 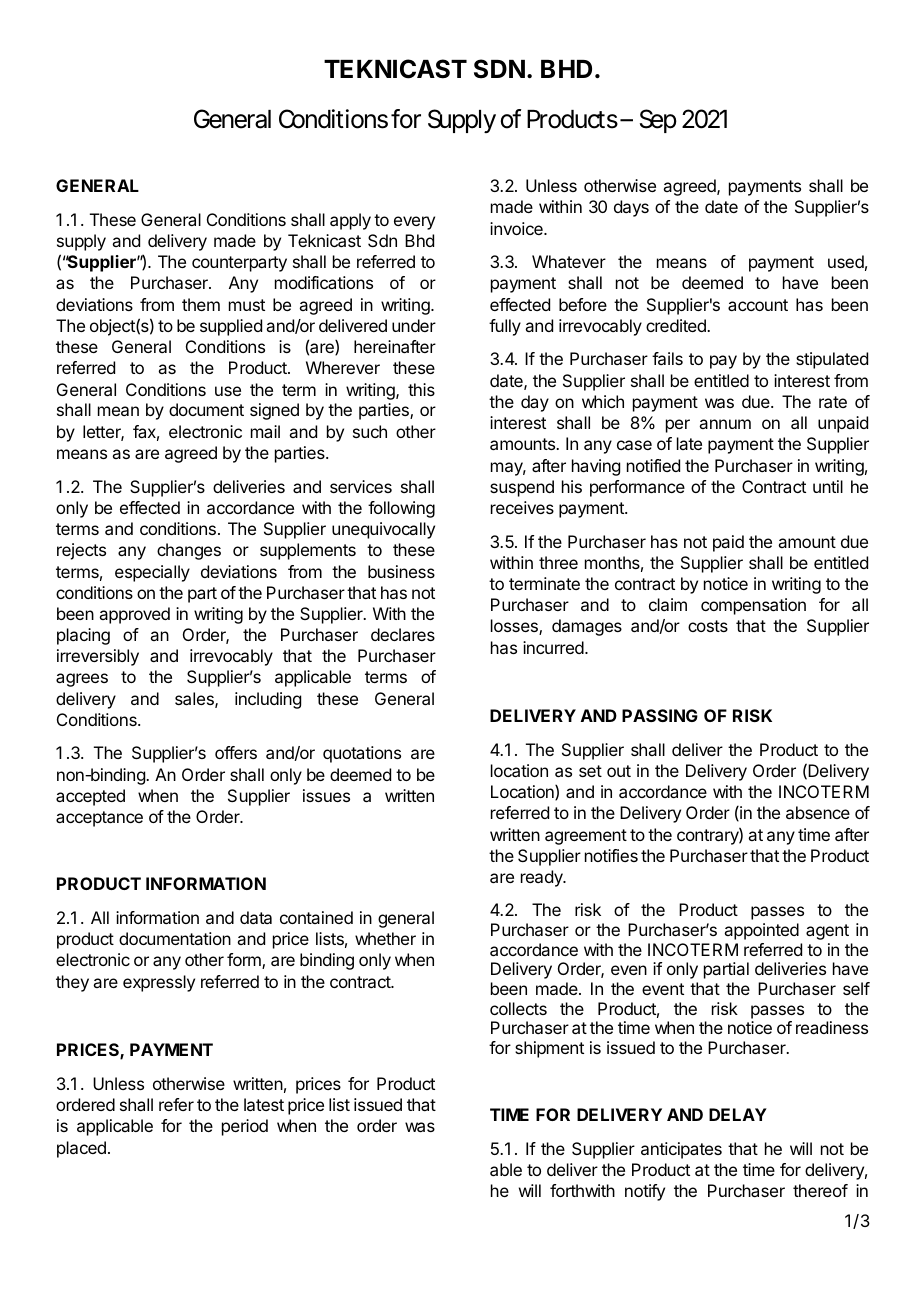 What do you see at coordinates (350, 221) in the image?
I see `apply` at bounding box center [350, 221].
